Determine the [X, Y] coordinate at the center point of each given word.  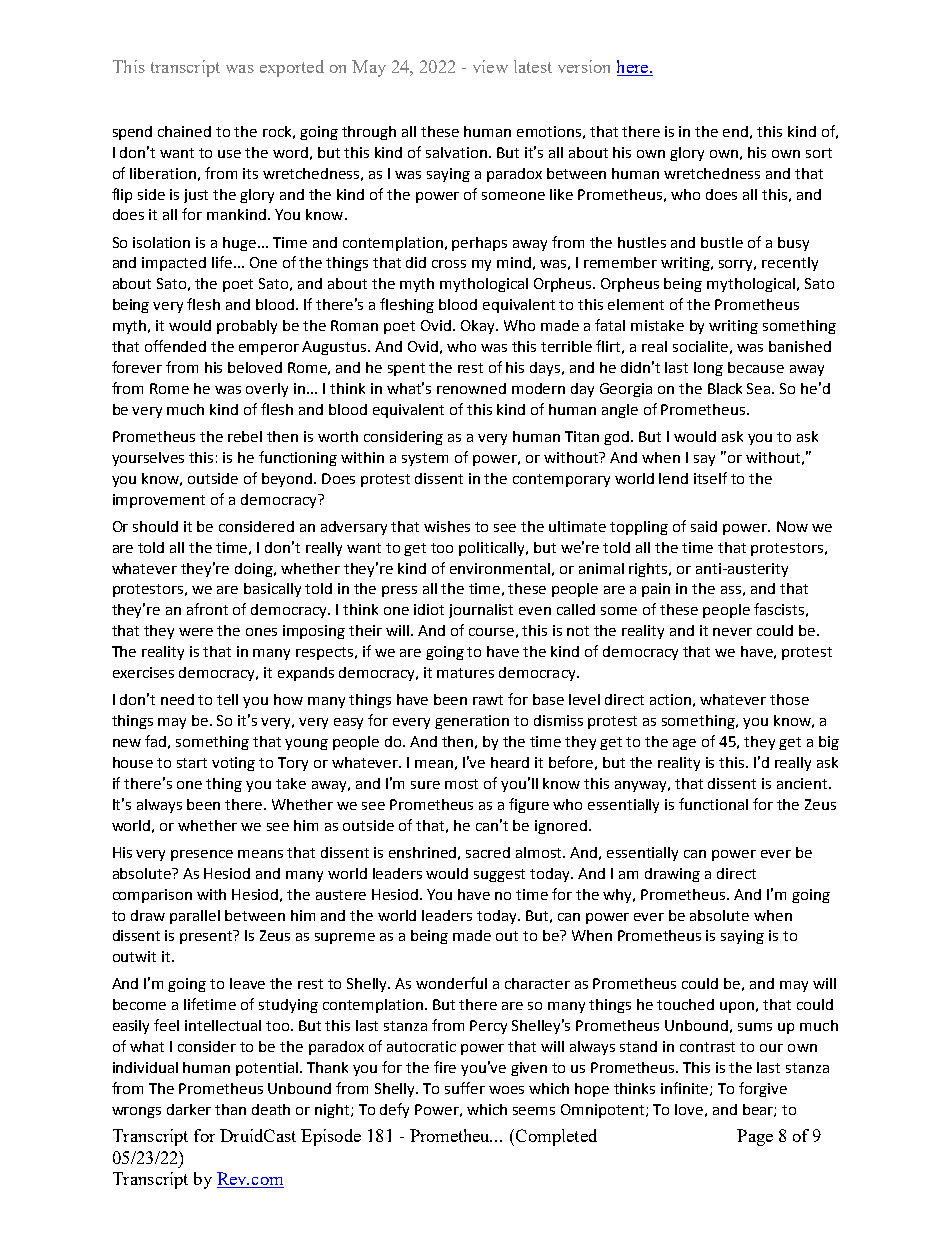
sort [819, 153]
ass [731, 590]
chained [184, 131]
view [490, 66]
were [196, 632]
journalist [481, 611]
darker [189, 1109]
